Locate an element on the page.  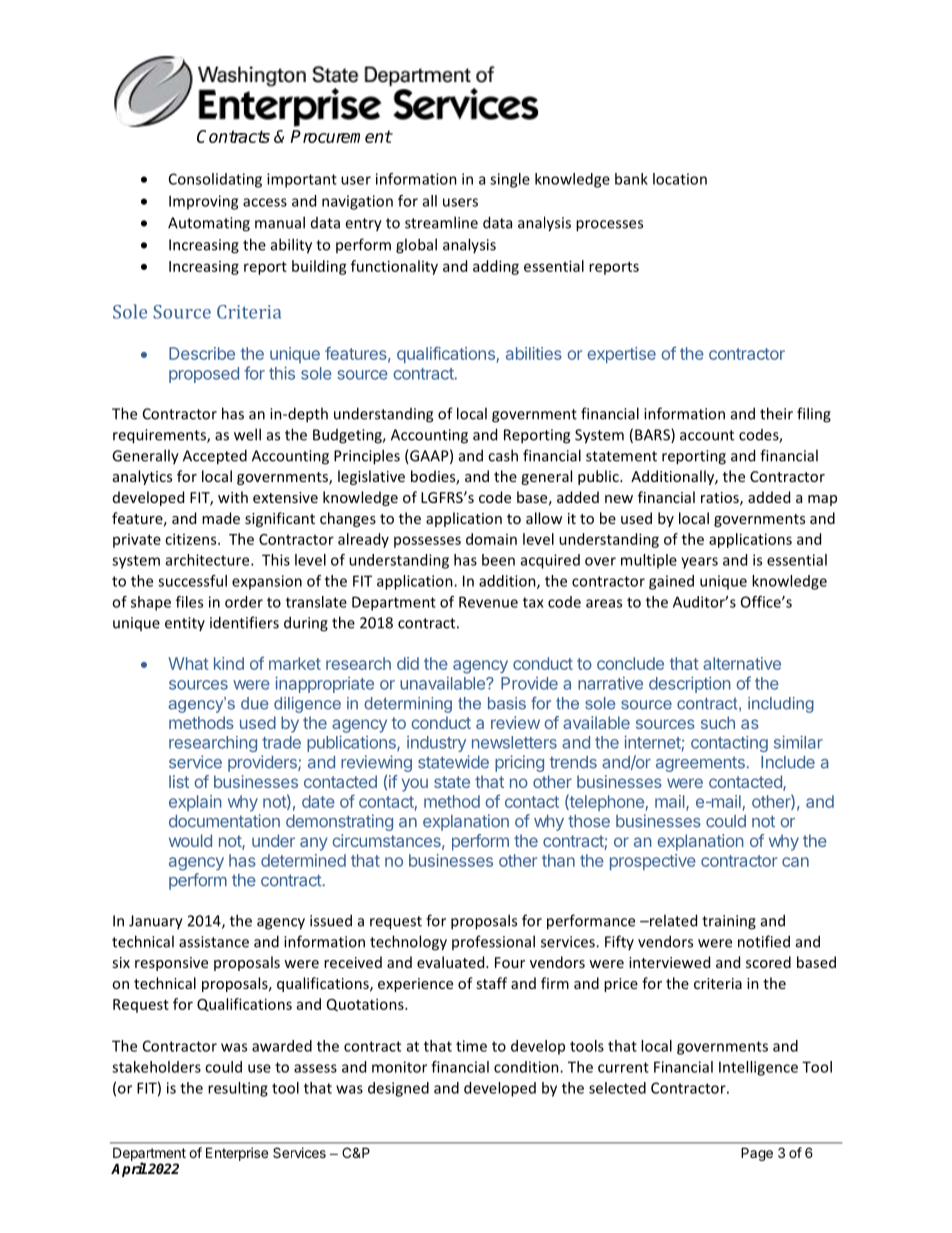
Consolidating is located at coordinates (215, 180).
